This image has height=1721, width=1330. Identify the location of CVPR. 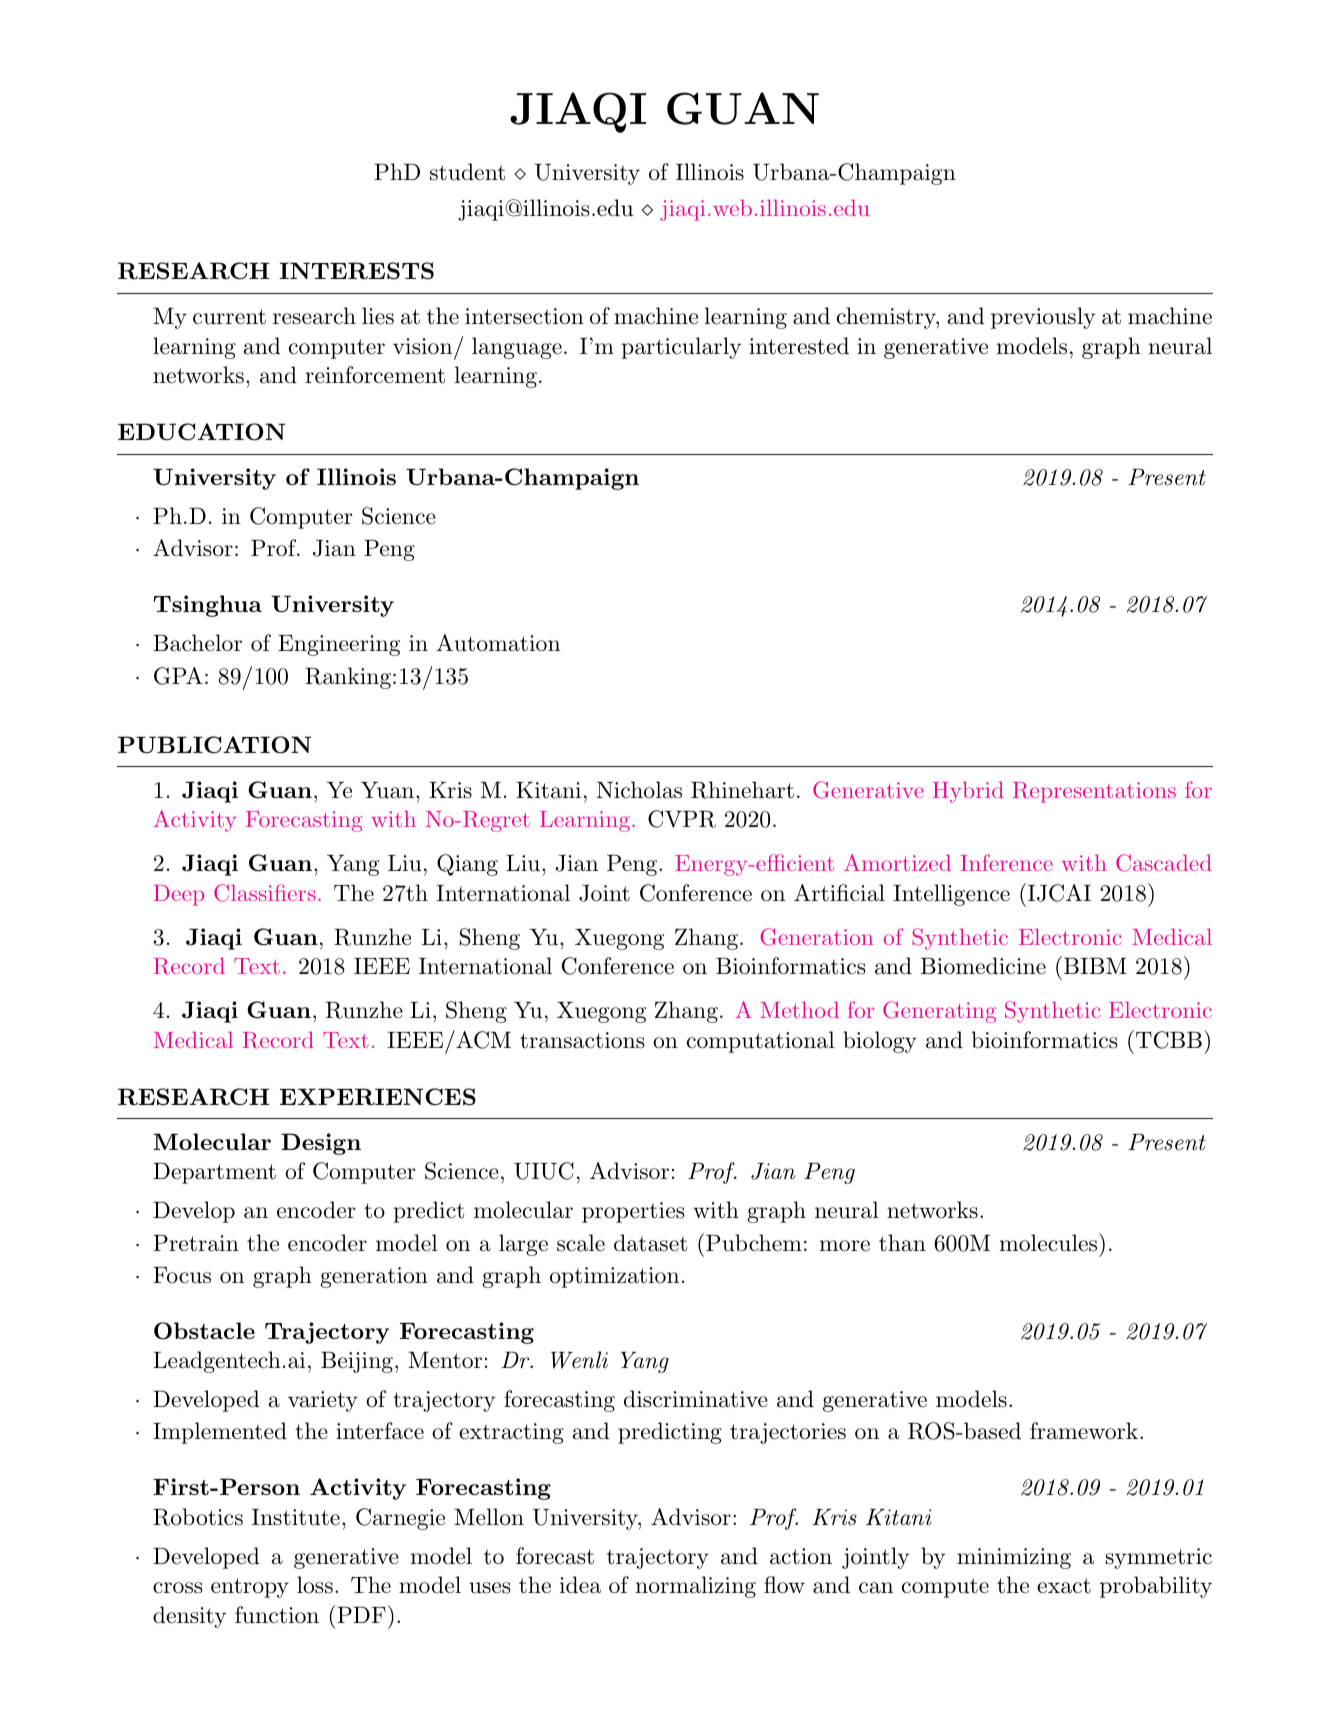
(682, 819).
